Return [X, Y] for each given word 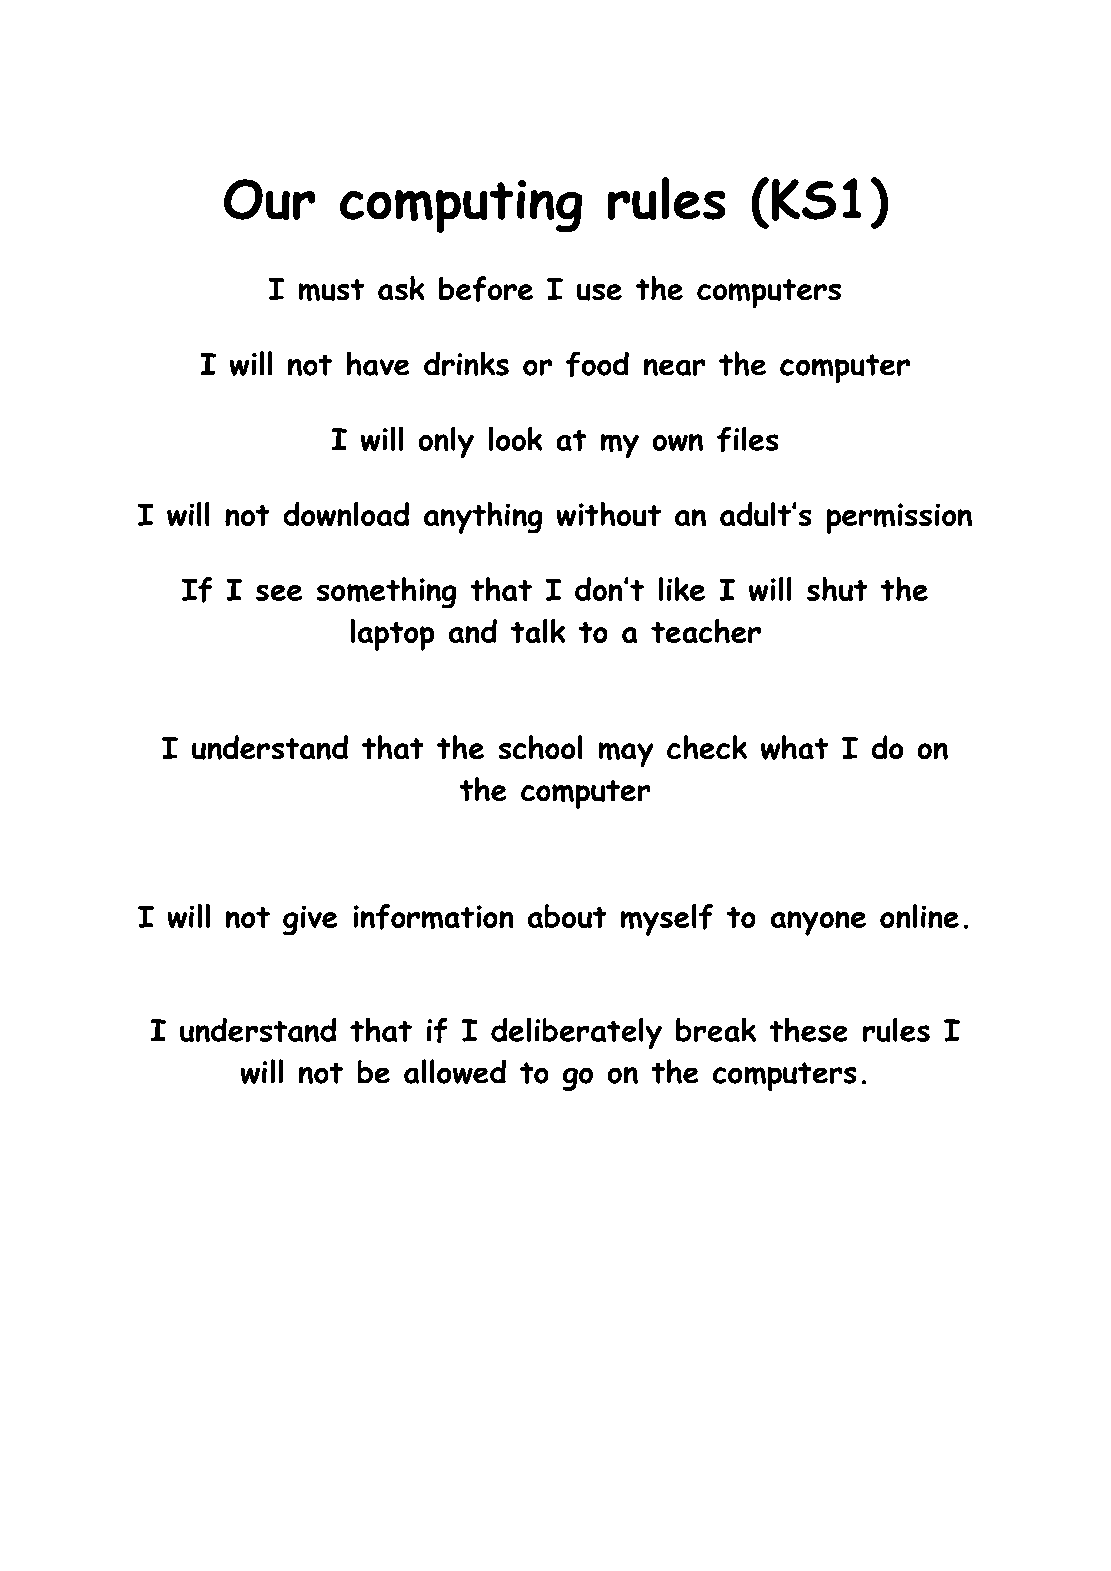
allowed [455, 1071]
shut [837, 589]
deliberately [576, 1033]
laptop [392, 635]
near [674, 367]
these [808, 1029]
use [599, 292]
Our [270, 199]
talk [538, 631]
